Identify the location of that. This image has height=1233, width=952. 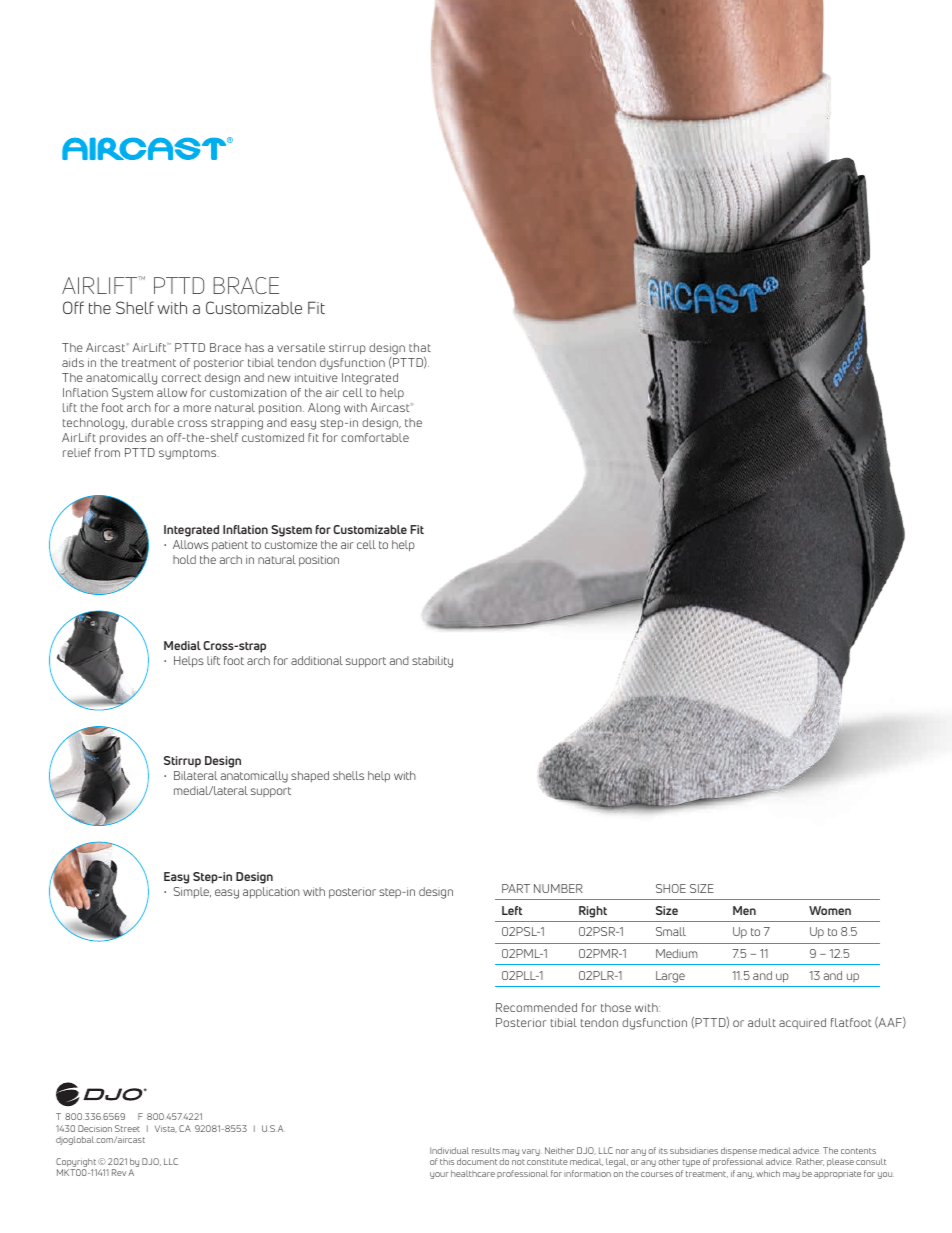
(420, 347).
